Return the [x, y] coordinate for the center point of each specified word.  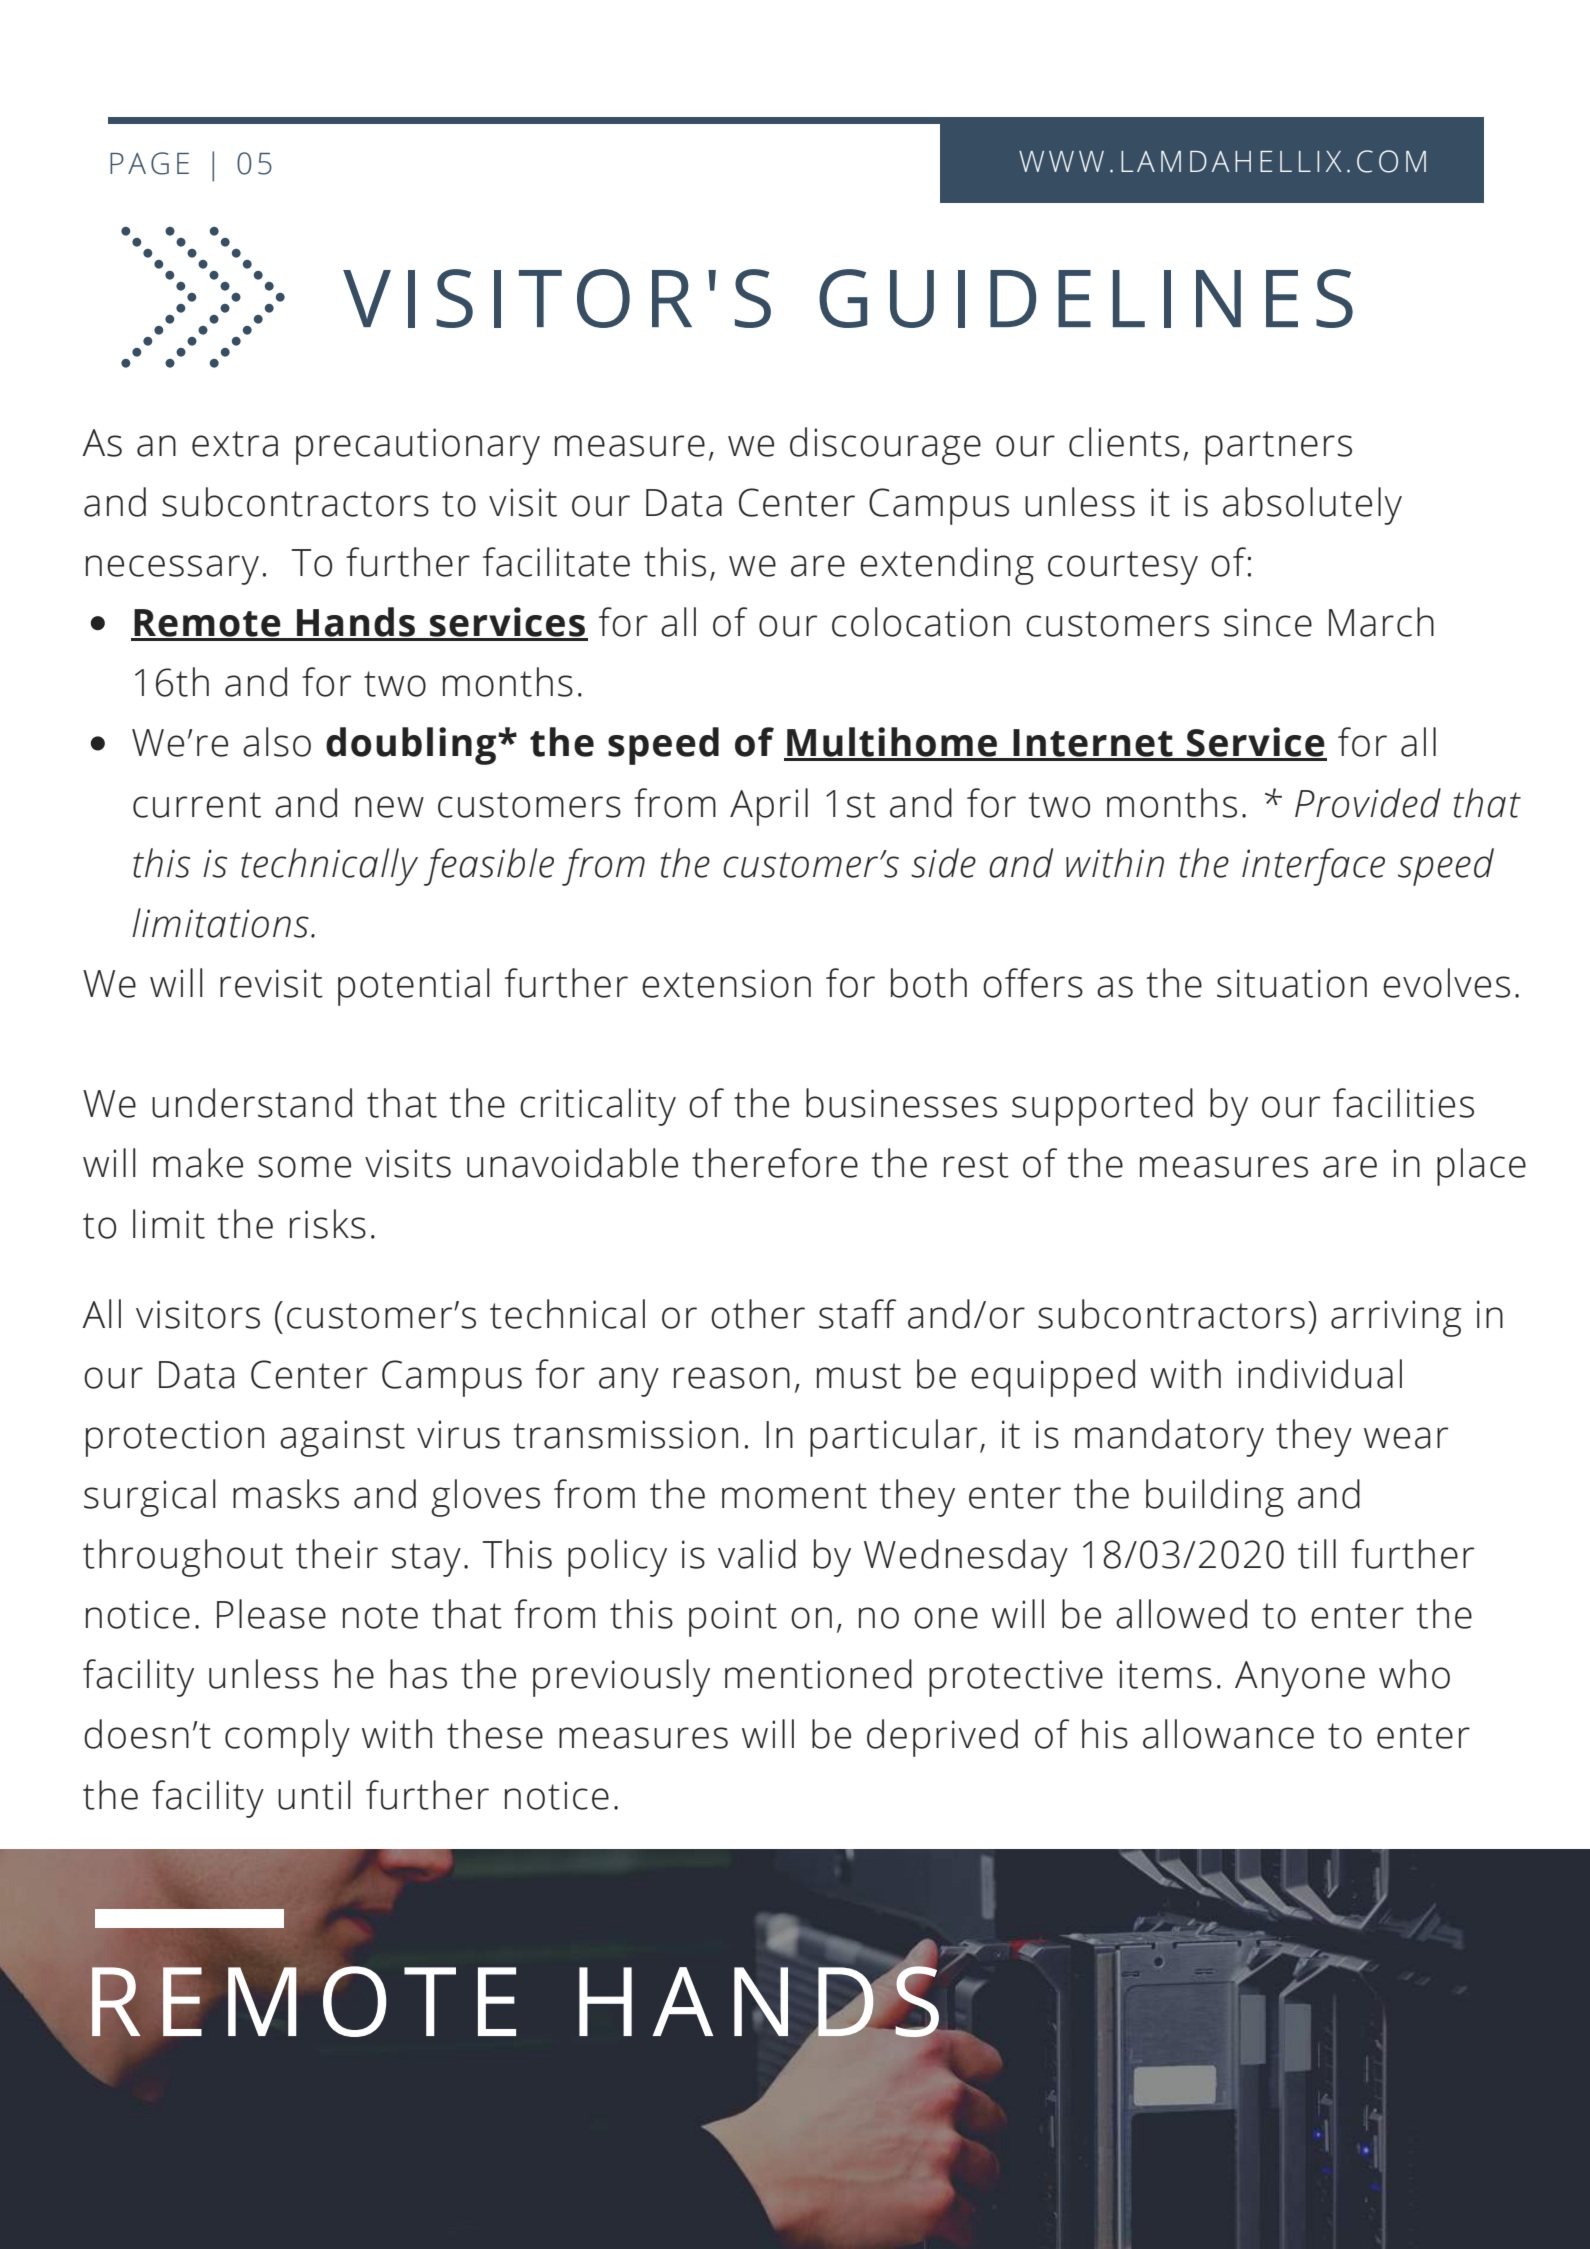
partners [1278, 448]
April [769, 807]
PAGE [149, 163]
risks [328, 1224]
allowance [1228, 1734]
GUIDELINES [1086, 298]
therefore [775, 1163]
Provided [1368, 803]
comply [287, 1738]
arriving [1396, 1318]
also [277, 742]
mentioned [818, 1674]
